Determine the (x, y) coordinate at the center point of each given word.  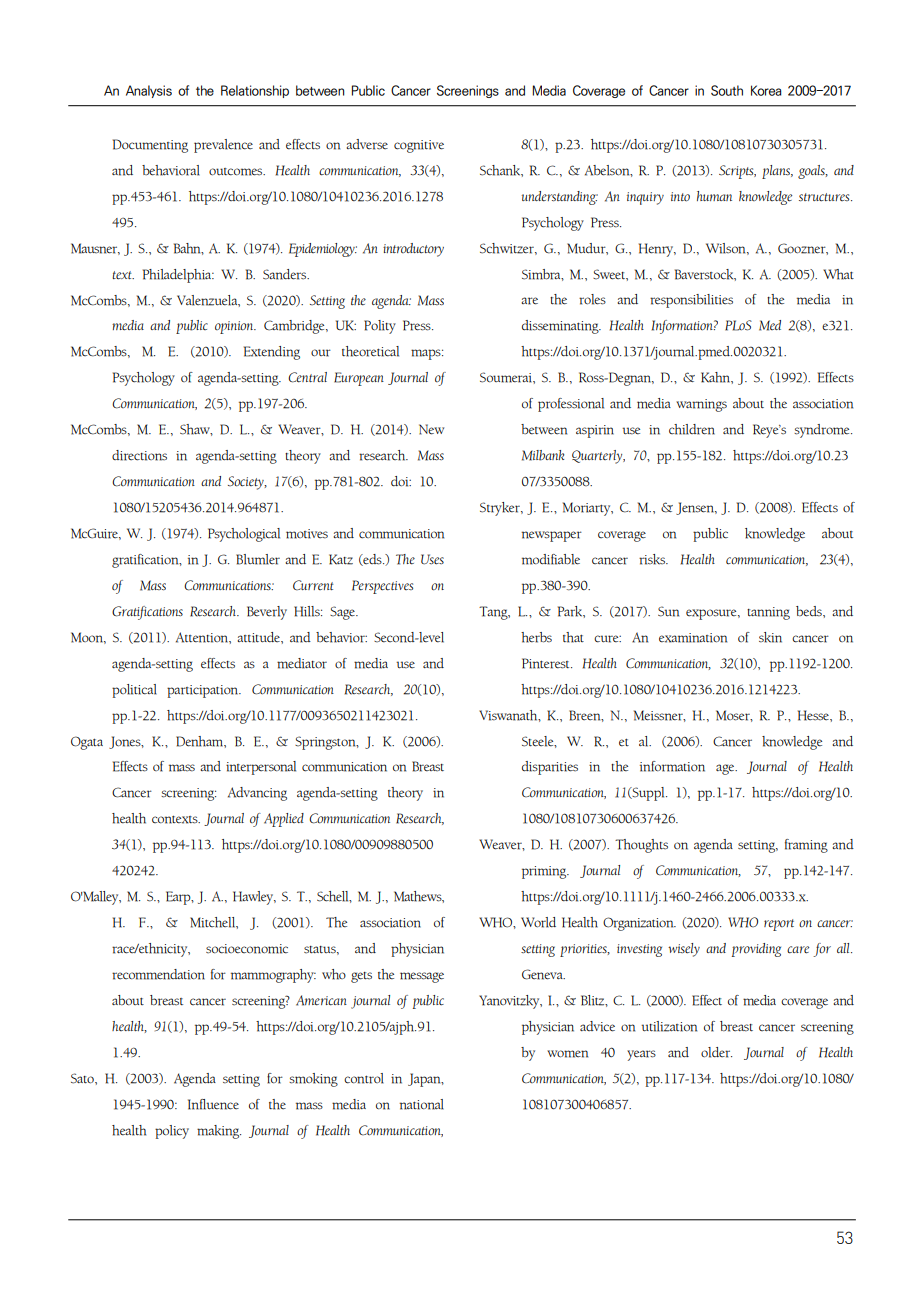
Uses (432, 559)
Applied (284, 820)
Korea (766, 90)
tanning (768, 613)
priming (545, 872)
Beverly (267, 613)
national (421, 1104)
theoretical (370, 351)
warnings (701, 405)
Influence (213, 1104)
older (716, 1052)
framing (806, 846)
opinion (235, 327)
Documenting (150, 146)
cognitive (419, 146)
